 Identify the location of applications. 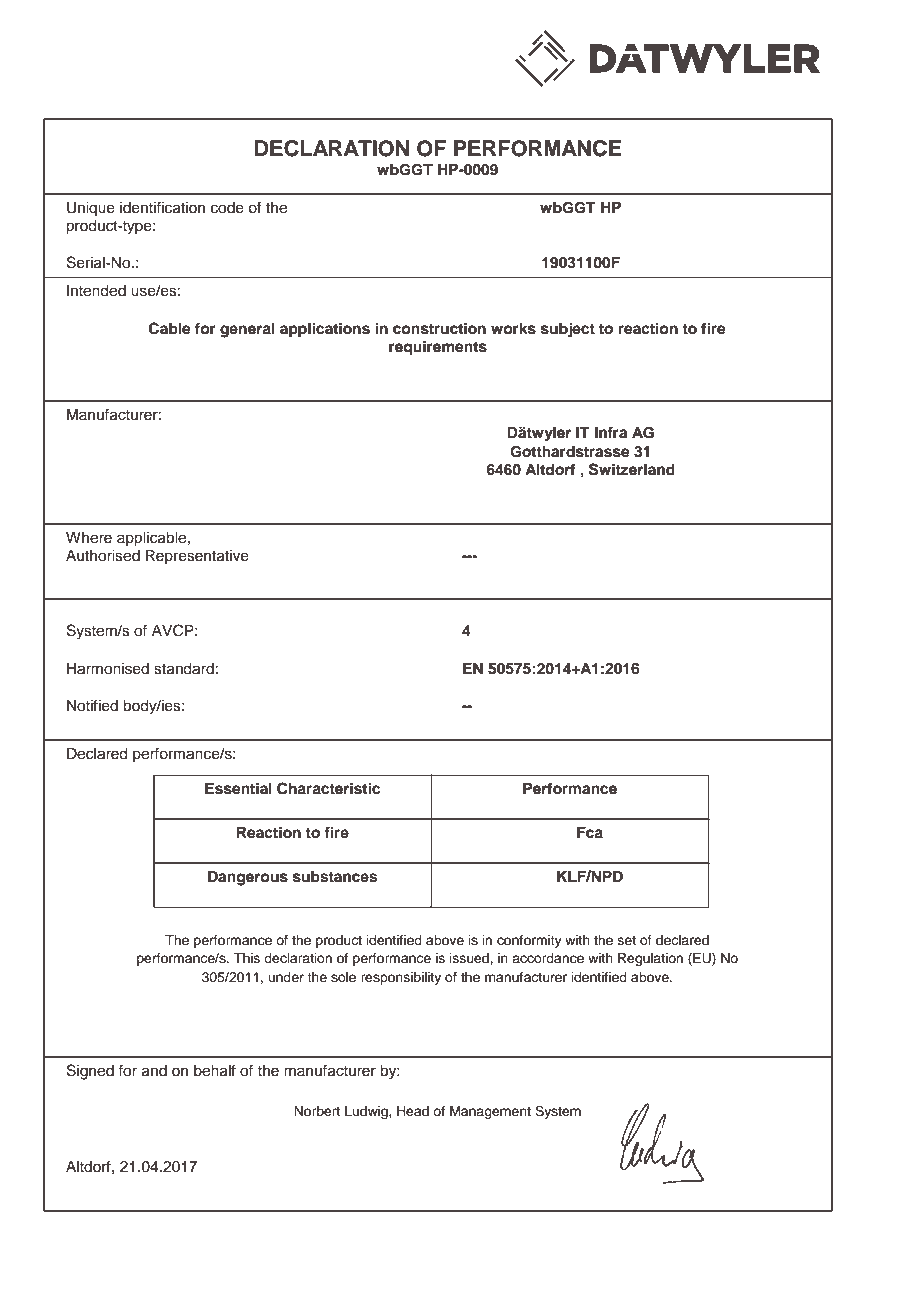
(325, 330).
